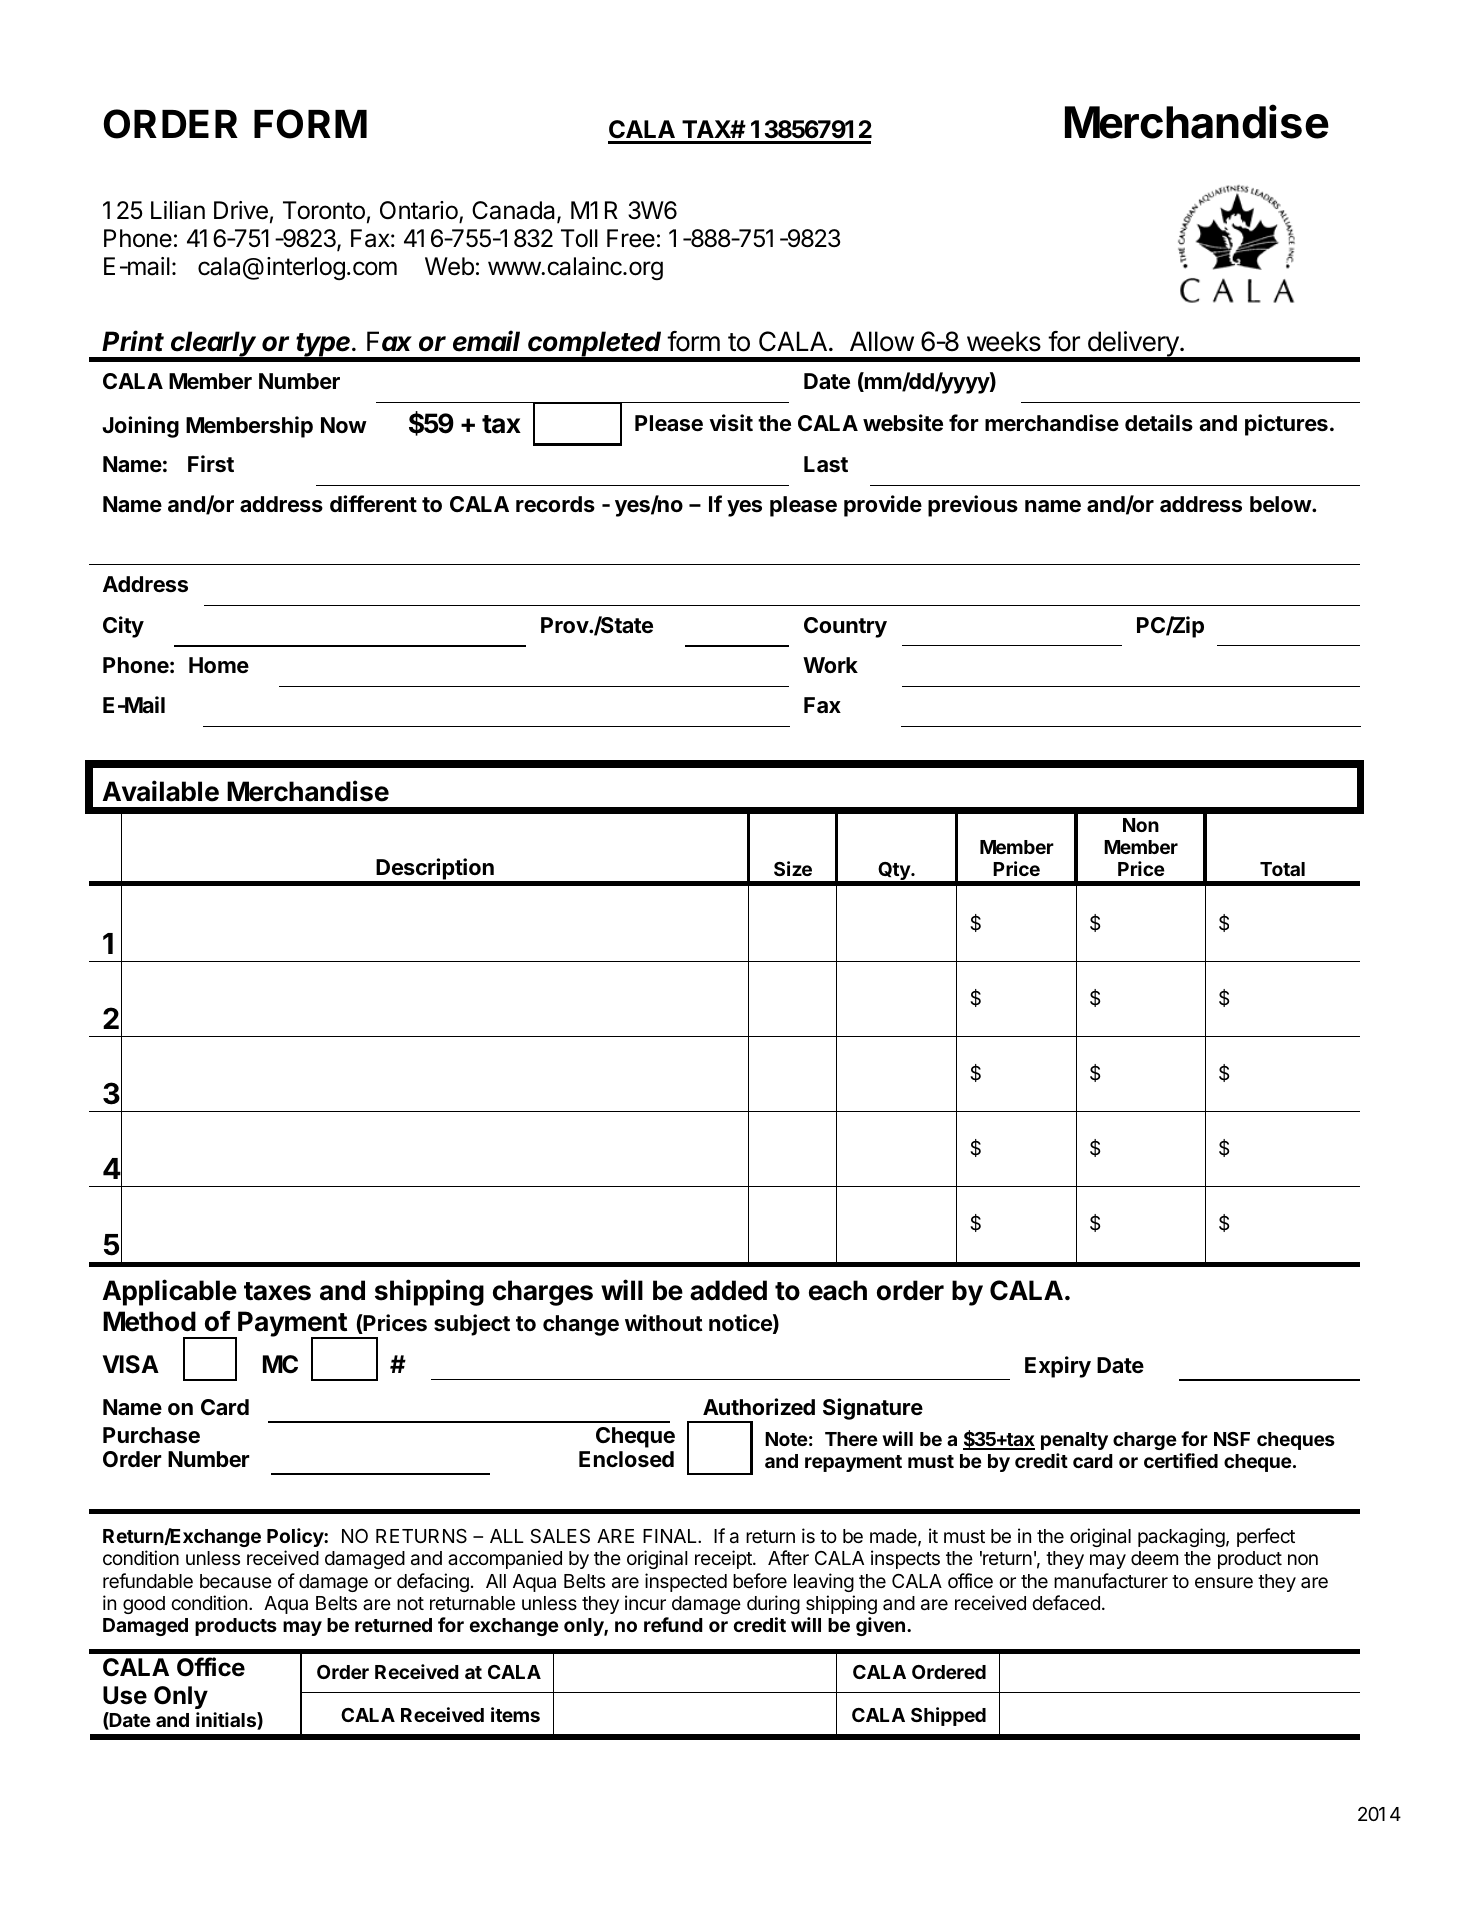 Image resolution: width=1478 pixels, height=1913 pixels. I want to click on incur, so click(645, 1602).
